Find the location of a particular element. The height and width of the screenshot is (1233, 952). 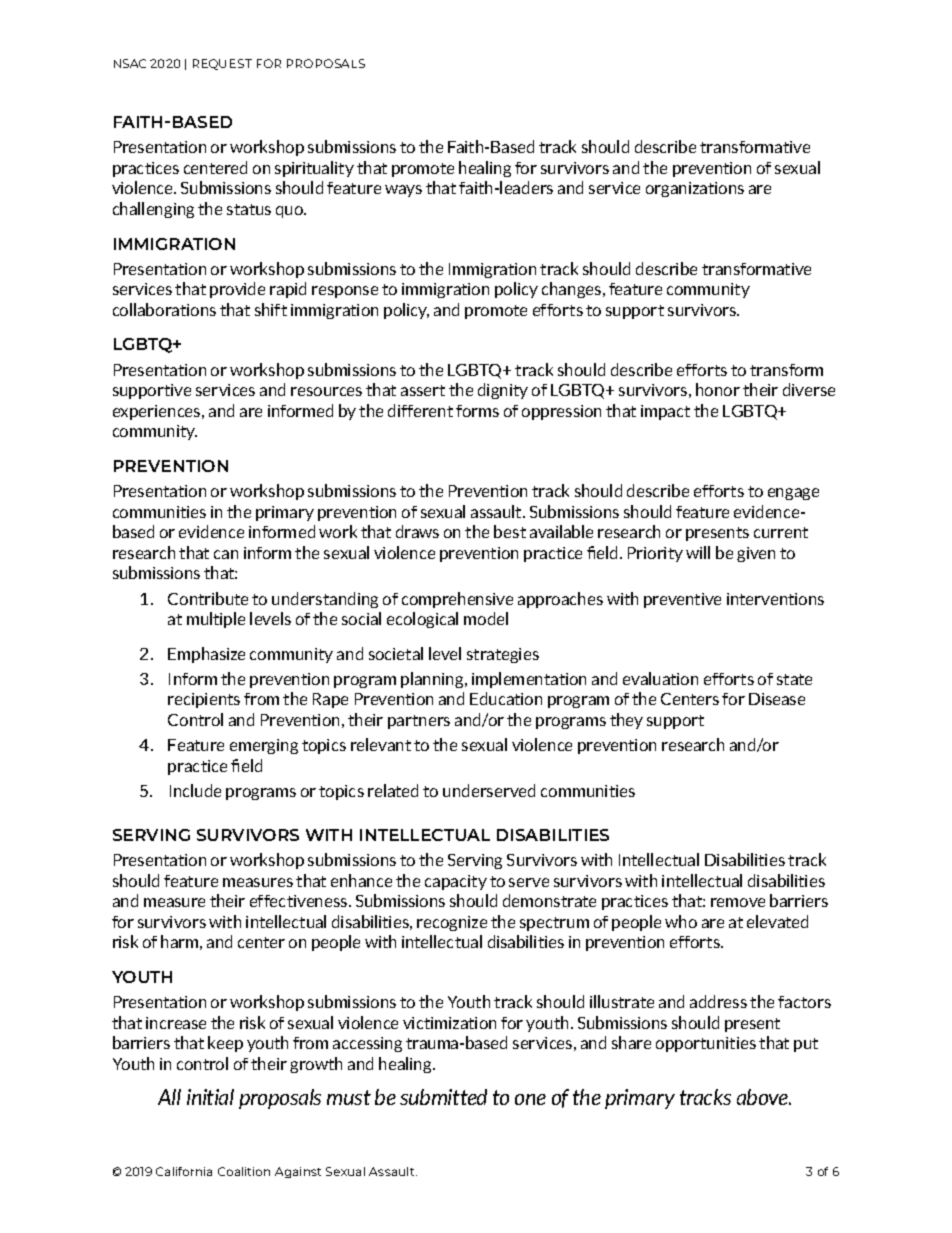

remove is located at coordinates (738, 902).
